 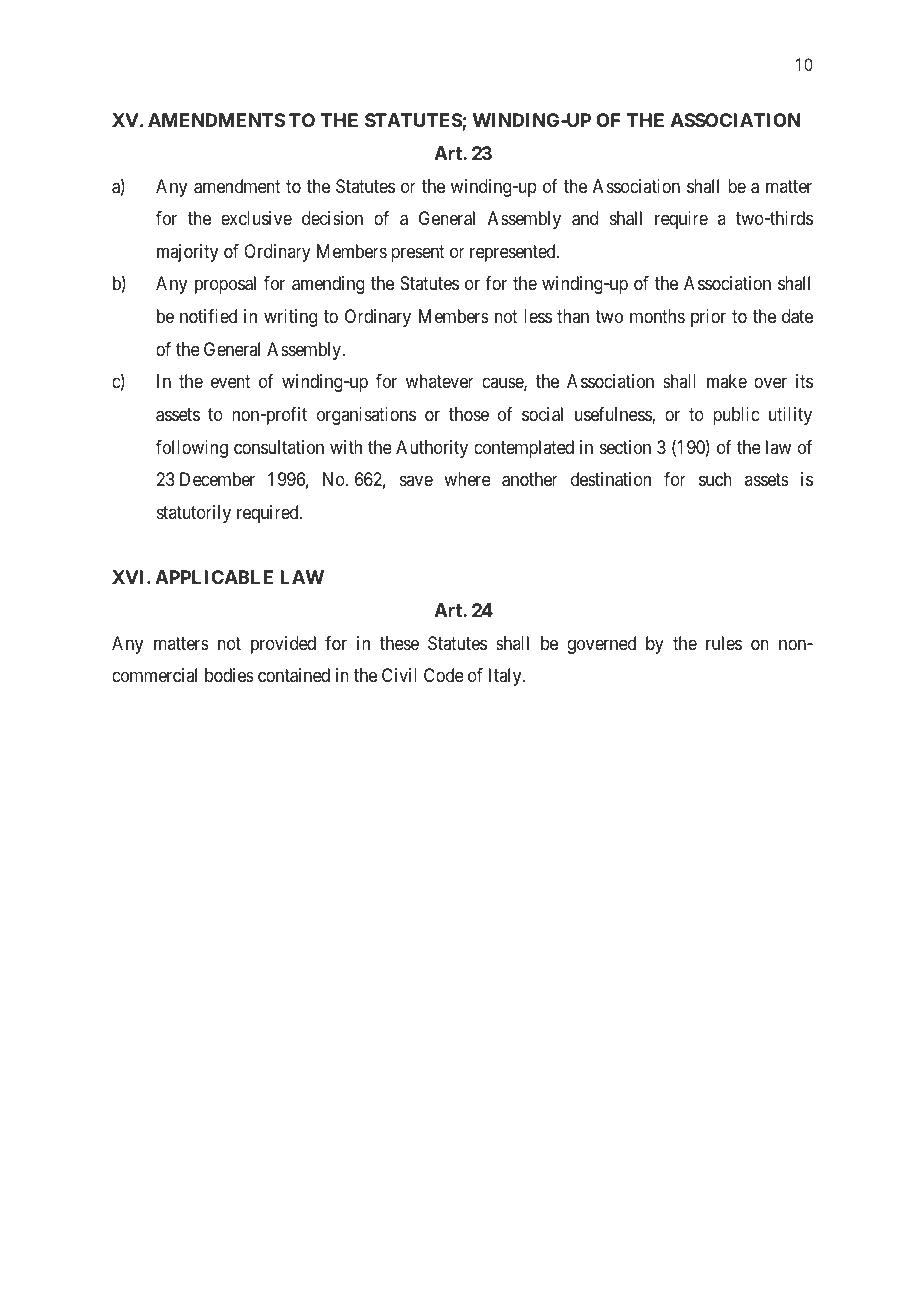 I want to click on such, so click(x=715, y=479).
